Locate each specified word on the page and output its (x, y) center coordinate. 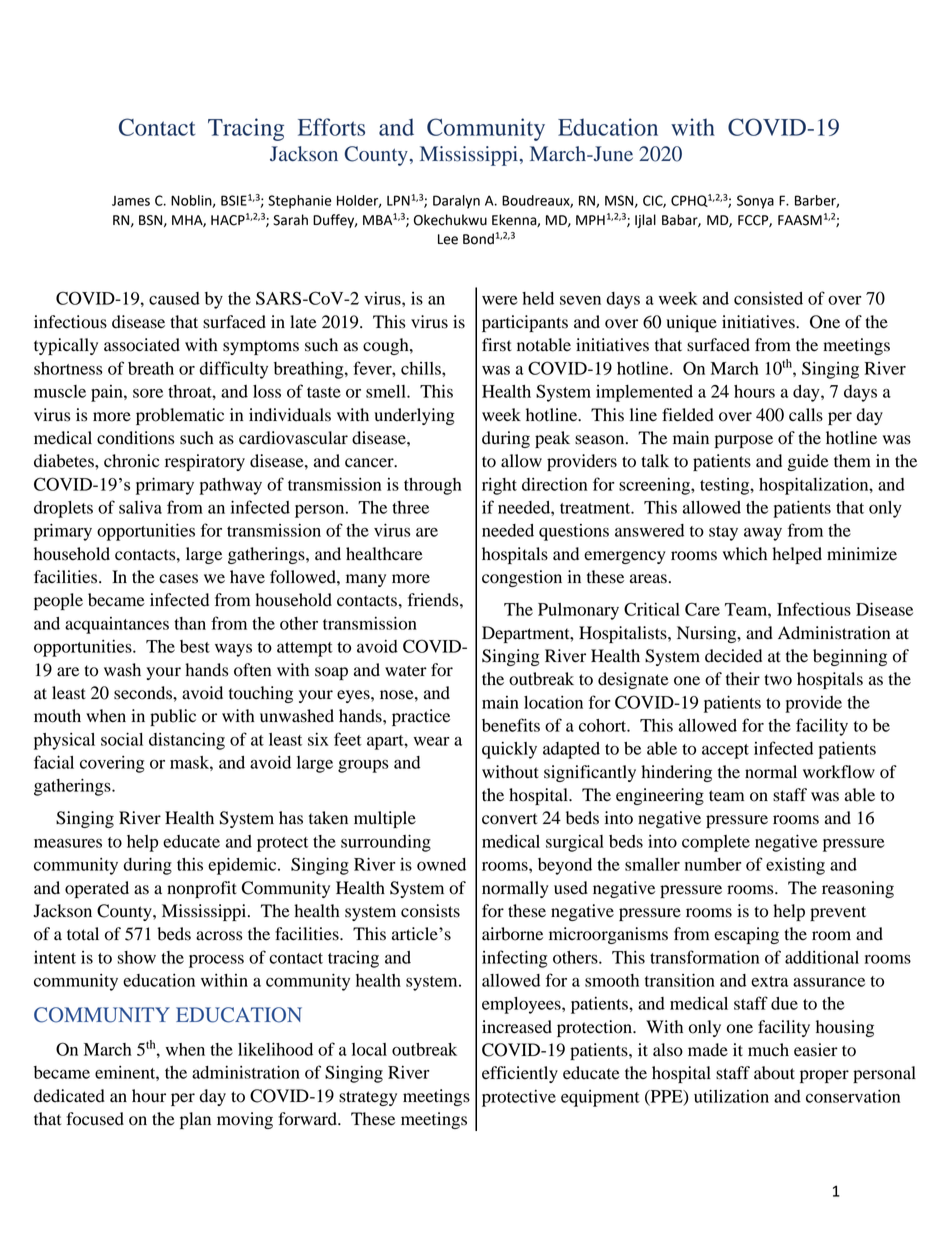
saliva (140, 507)
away (763, 534)
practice (421, 717)
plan (195, 1120)
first (497, 345)
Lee (448, 239)
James (131, 201)
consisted (768, 298)
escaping (746, 935)
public (173, 717)
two (778, 680)
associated (142, 345)
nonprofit (202, 889)
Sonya (755, 202)
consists (430, 911)
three (410, 507)
